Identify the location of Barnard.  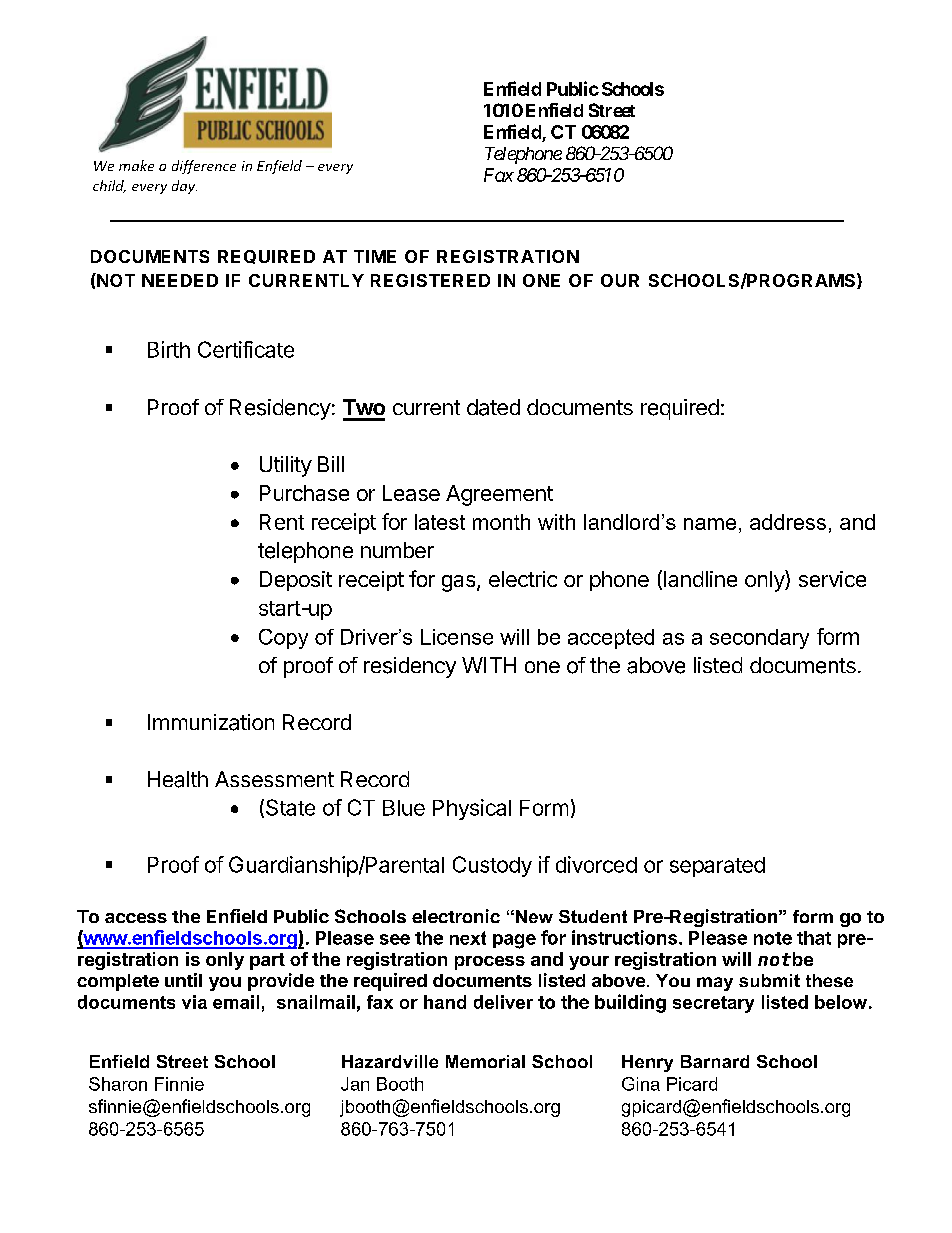
(715, 1061).
